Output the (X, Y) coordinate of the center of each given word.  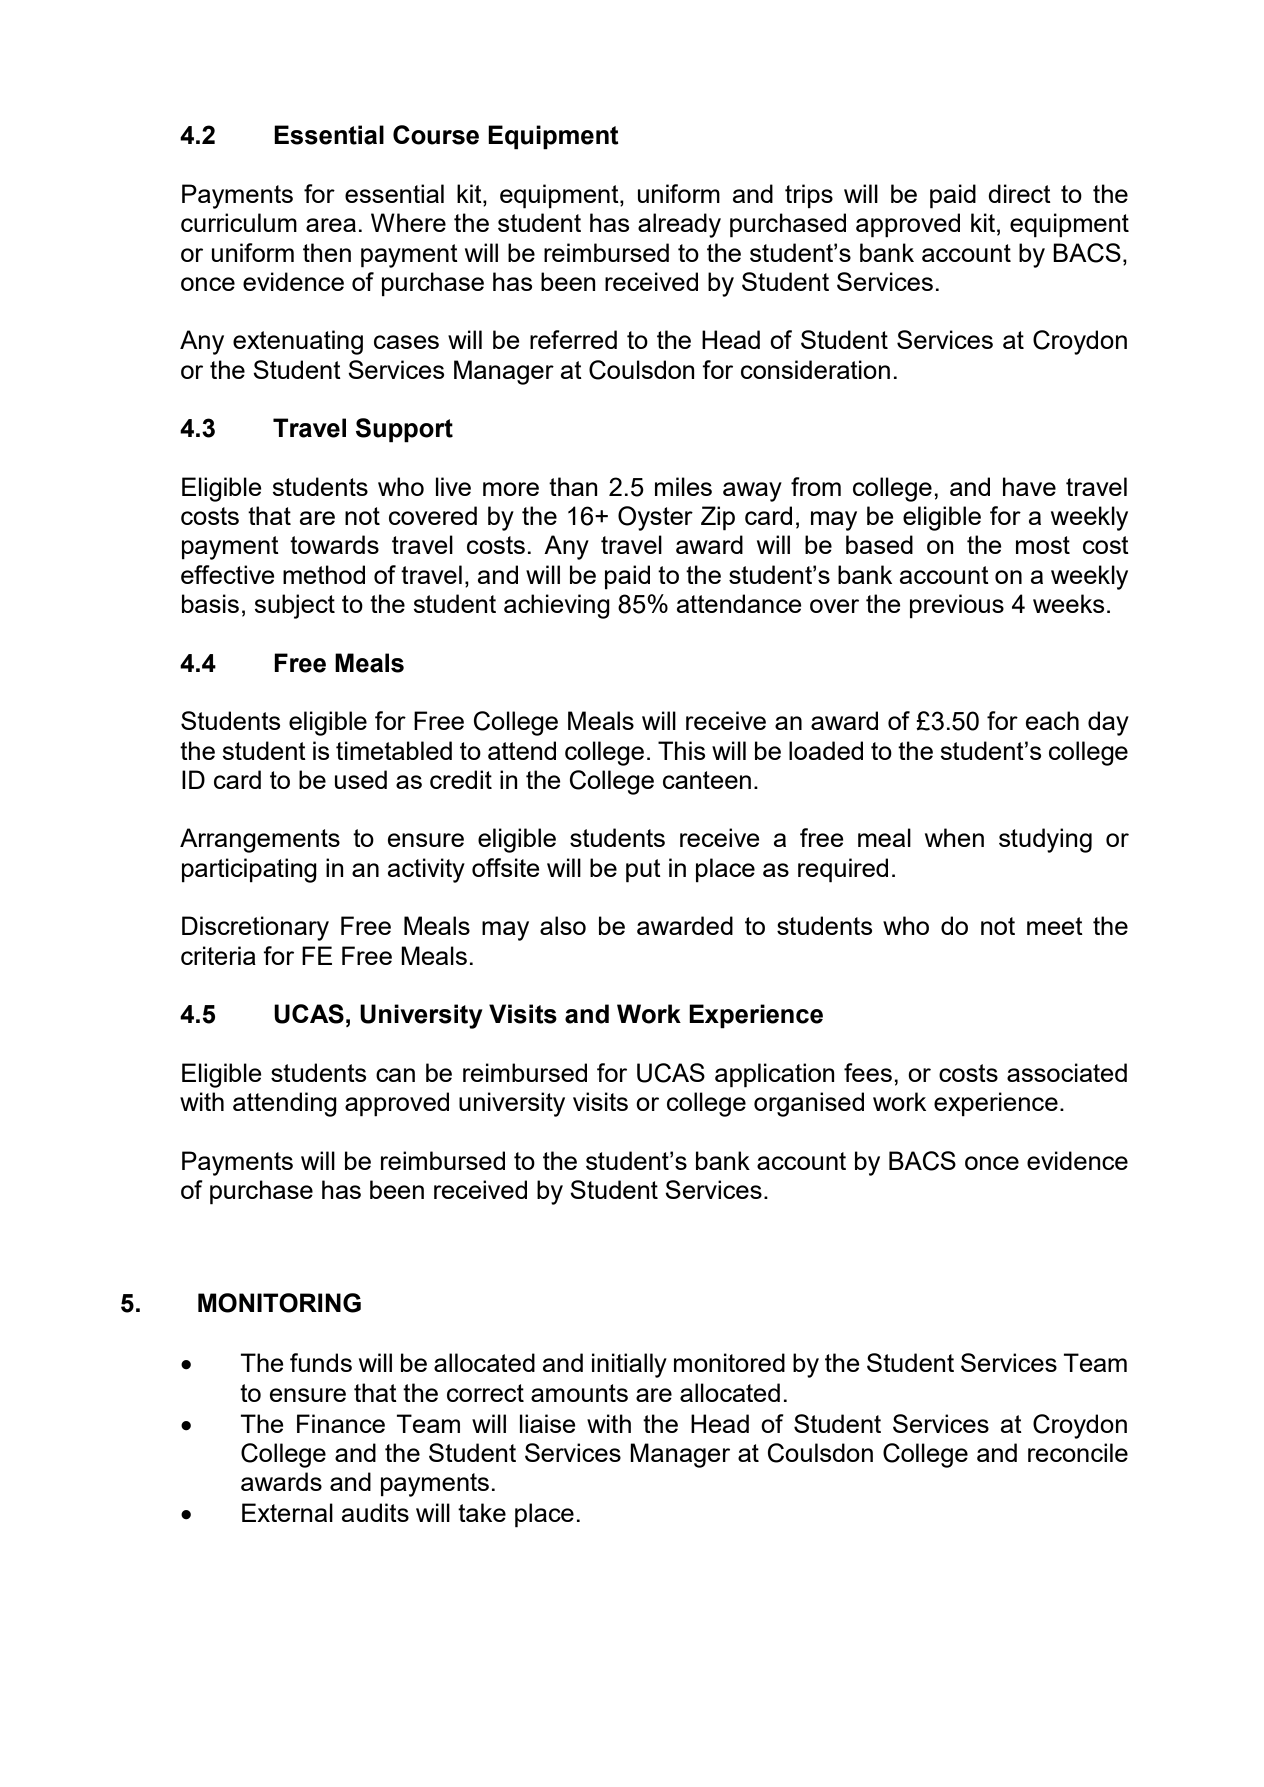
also (563, 925)
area (331, 225)
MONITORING (279, 1303)
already (679, 225)
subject (294, 606)
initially (629, 1365)
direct (1019, 193)
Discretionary (255, 928)
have (1029, 486)
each (1052, 720)
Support (404, 430)
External (287, 1512)
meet (1055, 926)
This (681, 750)
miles (683, 486)
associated (1067, 1072)
